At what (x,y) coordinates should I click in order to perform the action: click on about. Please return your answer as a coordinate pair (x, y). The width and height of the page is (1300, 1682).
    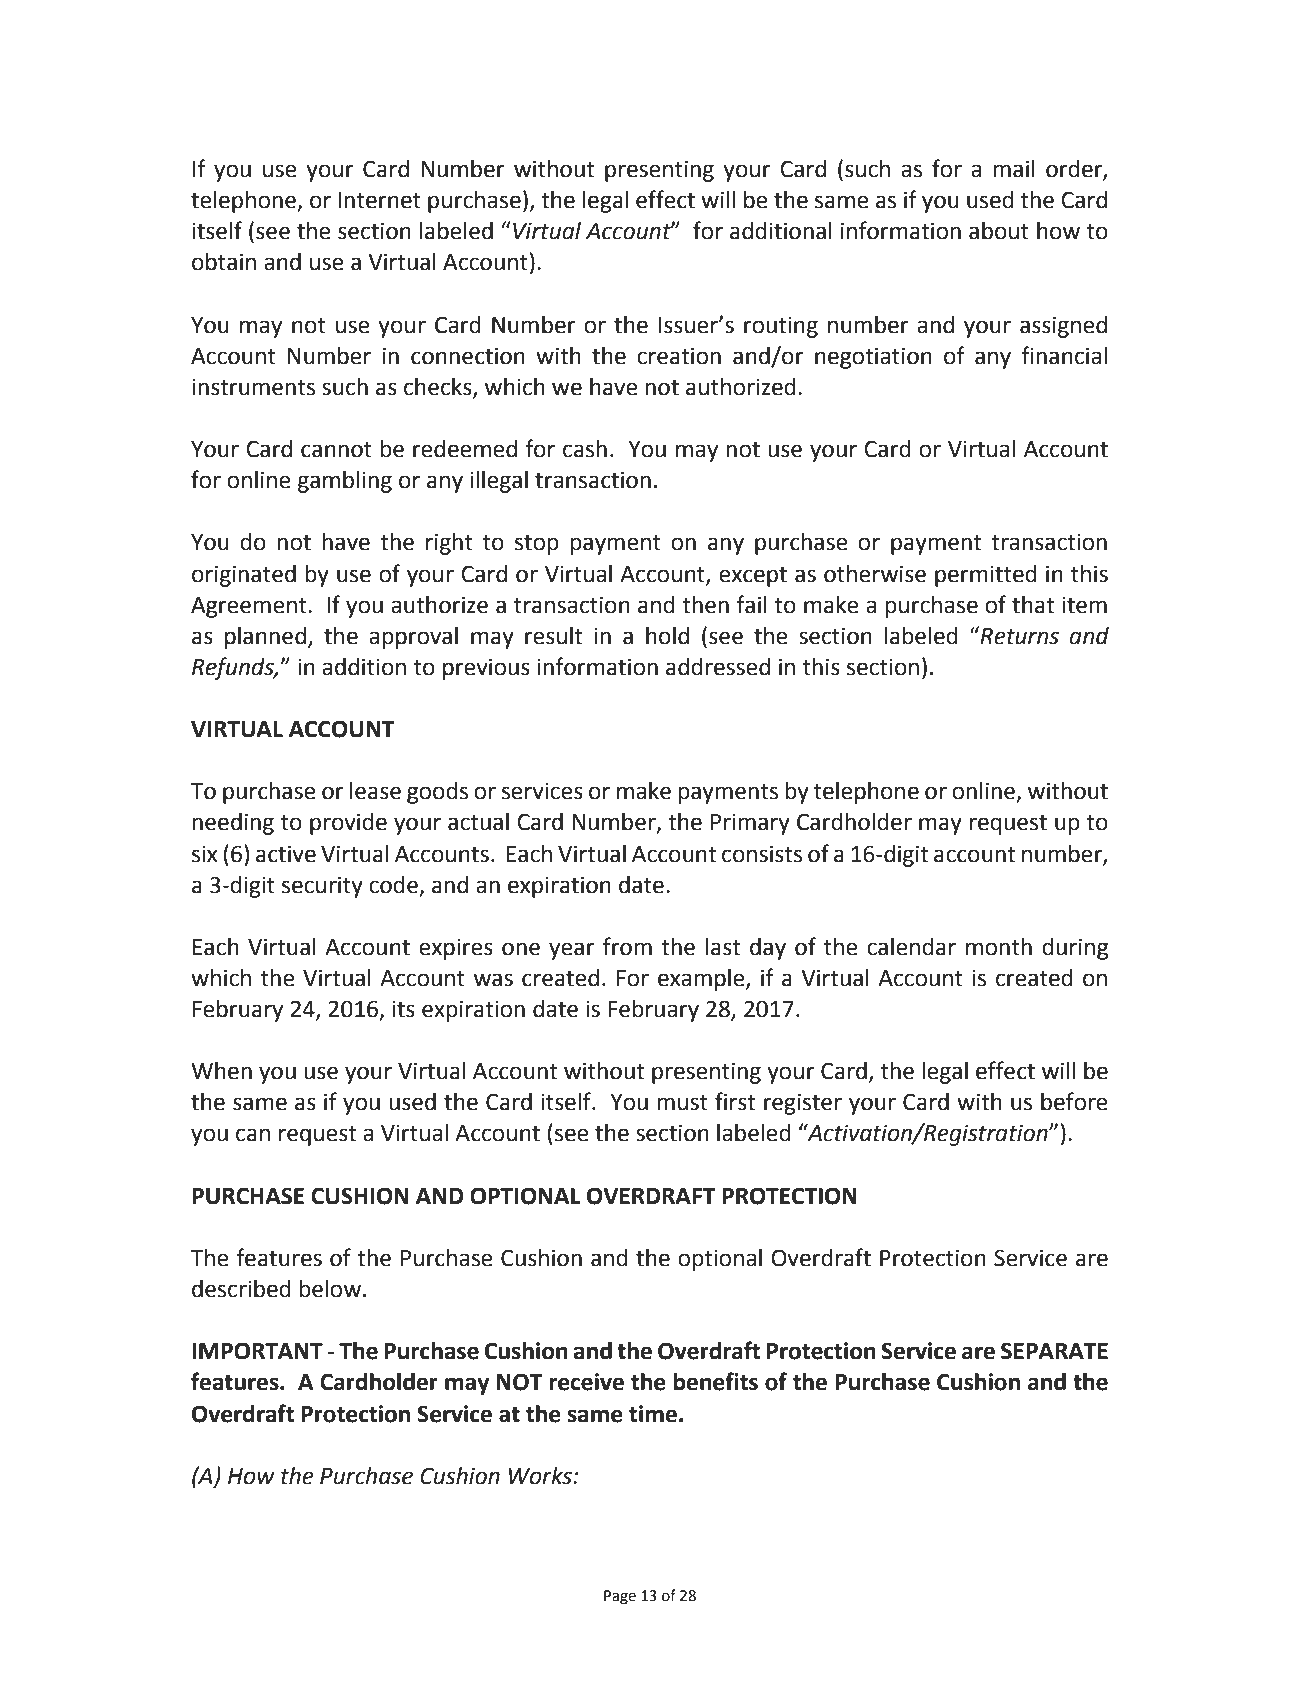
    Looking at the image, I should click on (999, 231).
